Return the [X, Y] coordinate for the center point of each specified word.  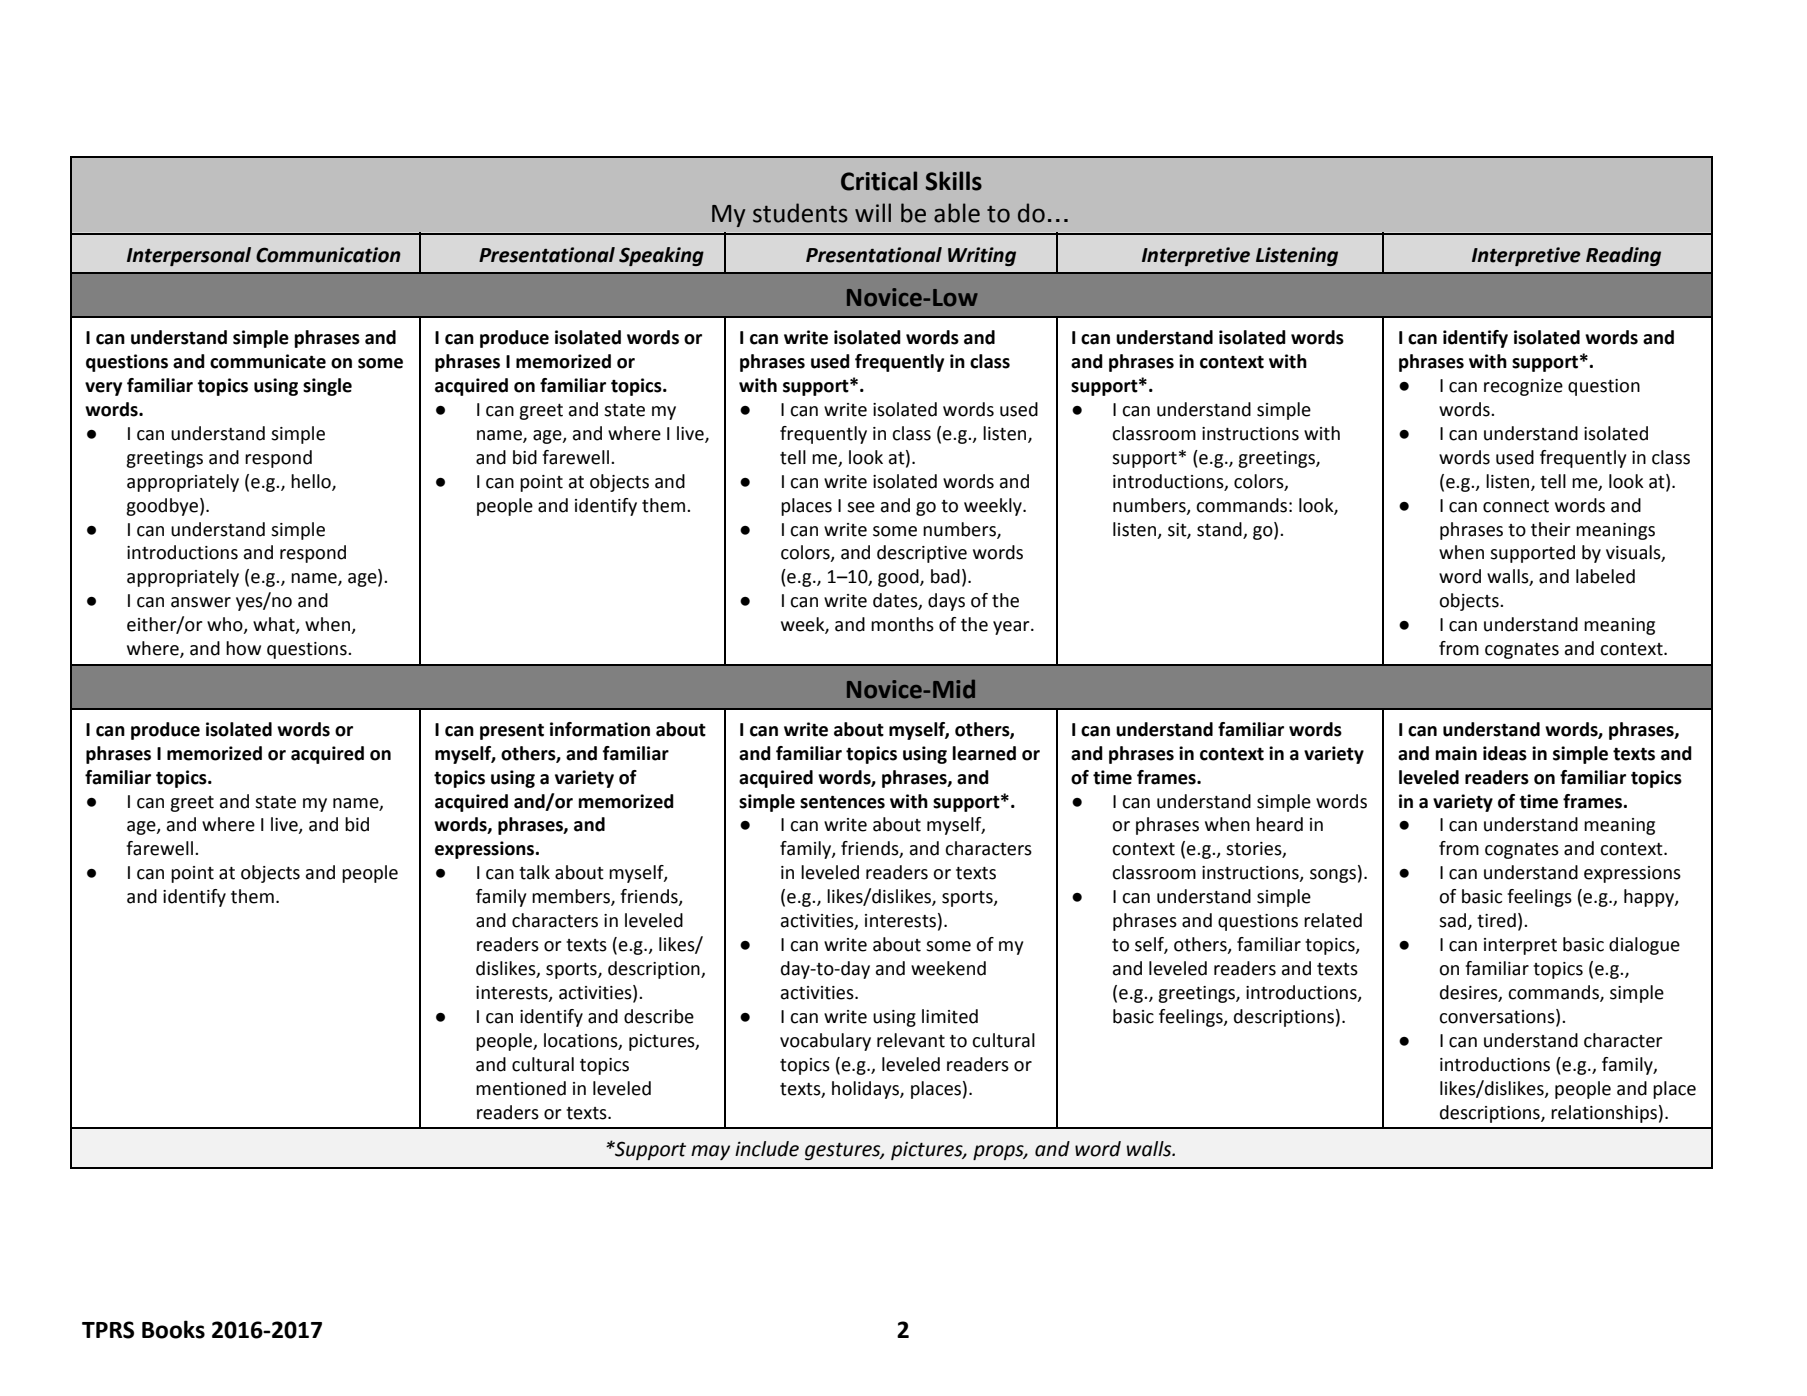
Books [173, 1329]
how [243, 648]
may [710, 1152]
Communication [328, 255]
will [873, 212]
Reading [1623, 256]
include [767, 1149]
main [1456, 753]
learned [984, 753]
